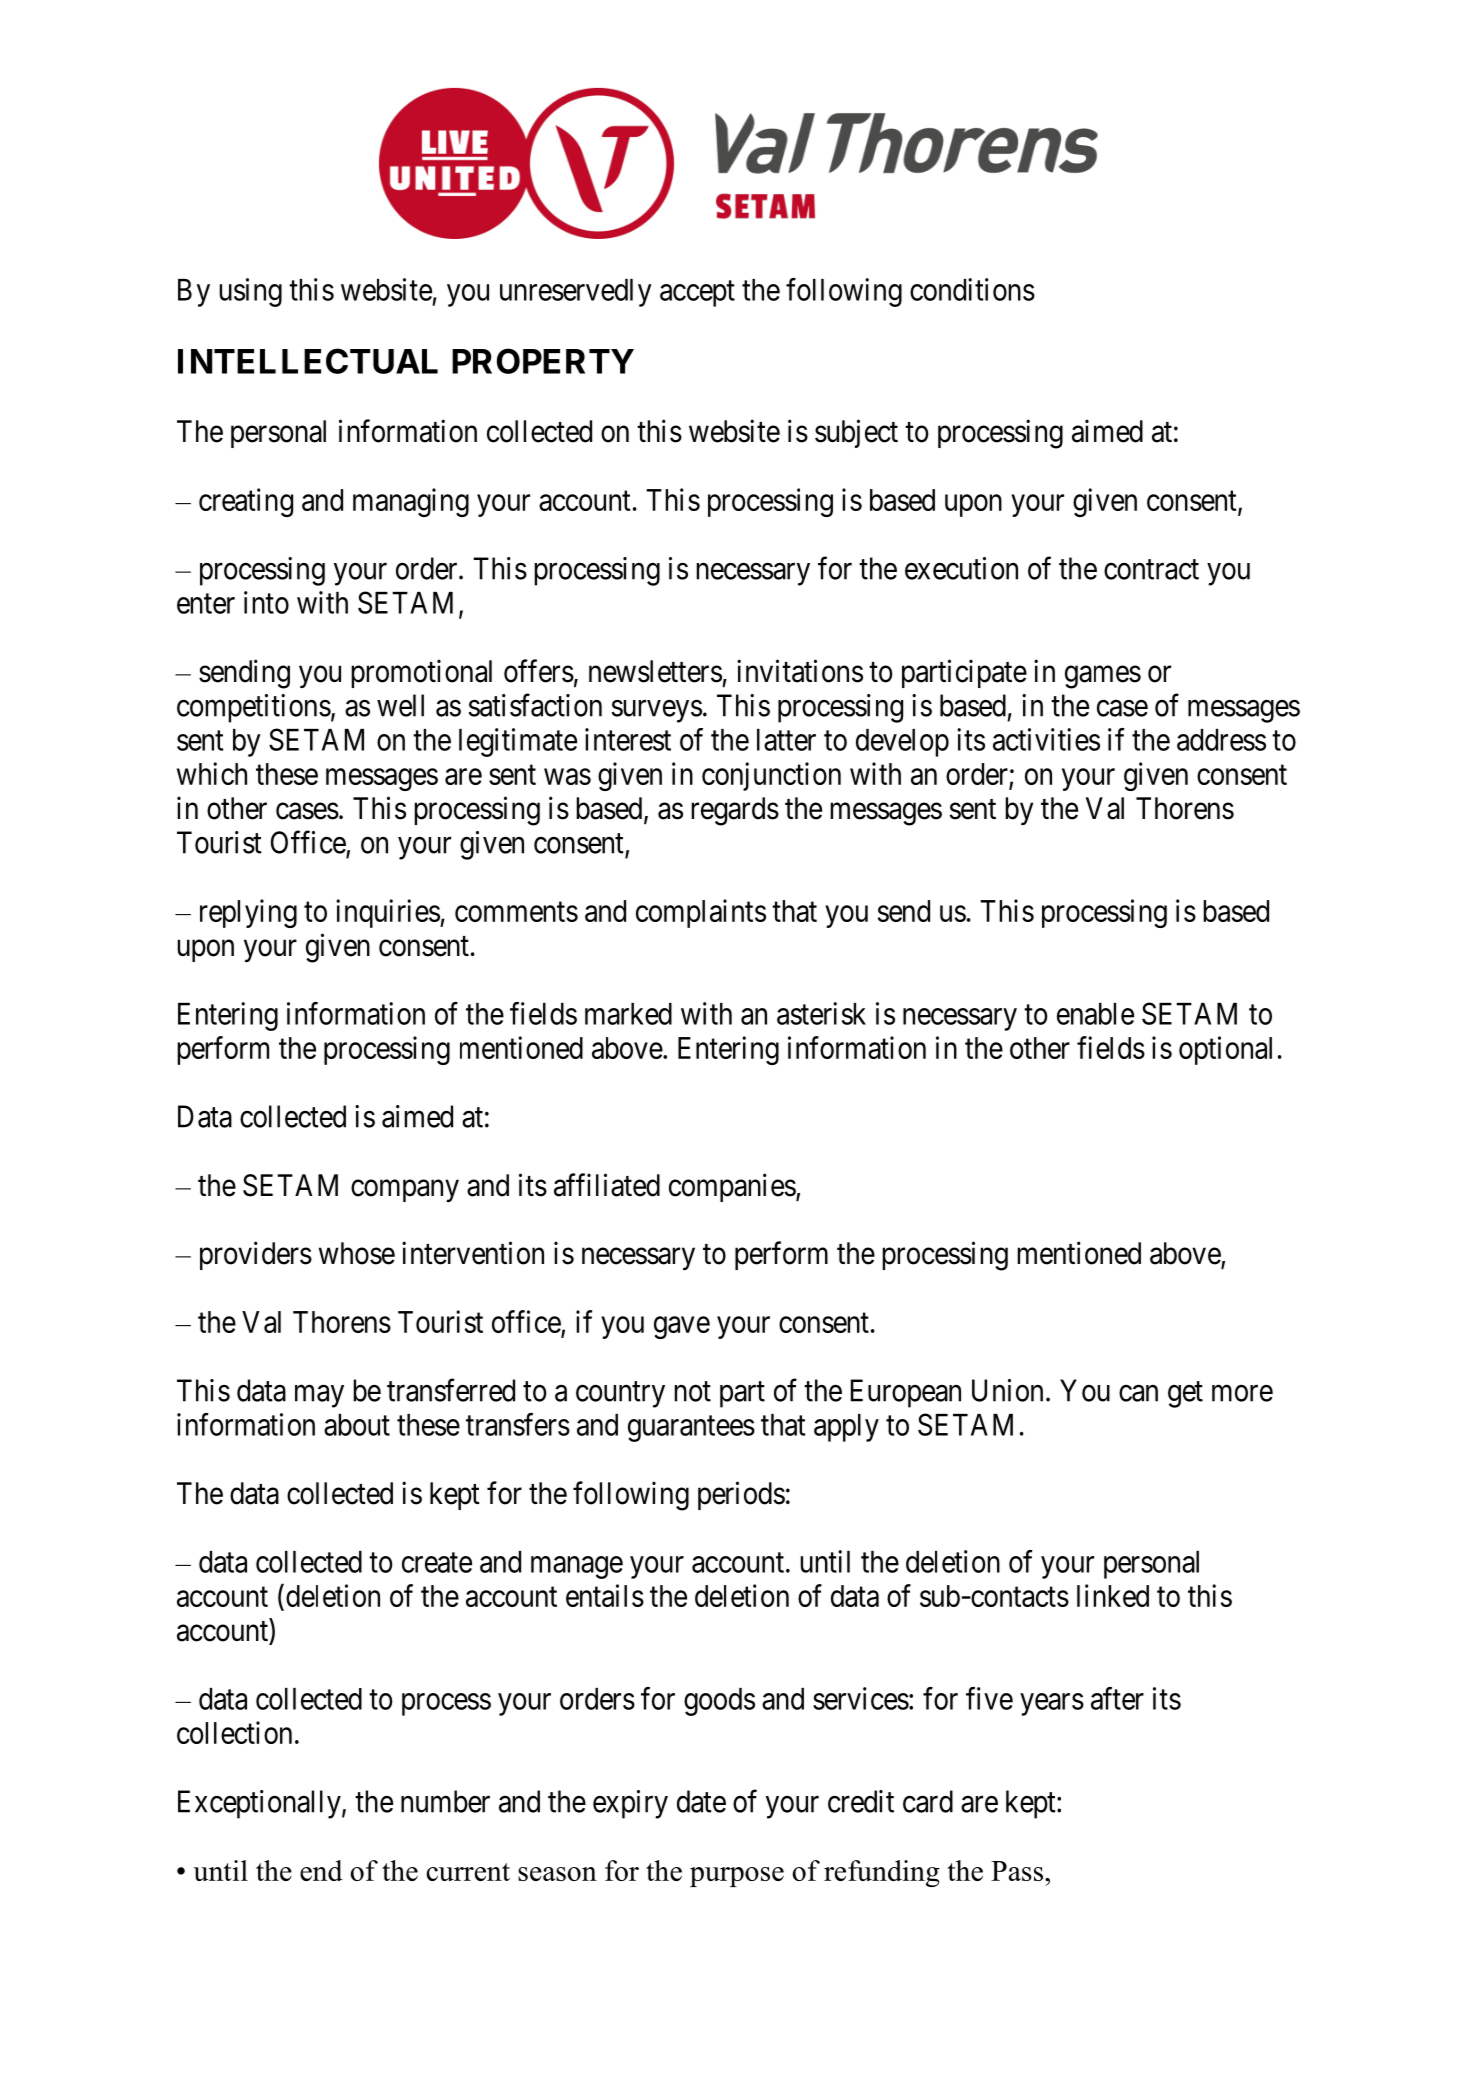 The height and width of the screenshot is (2090, 1477). What do you see at coordinates (1017, 1871) in the screenshot?
I see `Pass` at bounding box center [1017, 1871].
